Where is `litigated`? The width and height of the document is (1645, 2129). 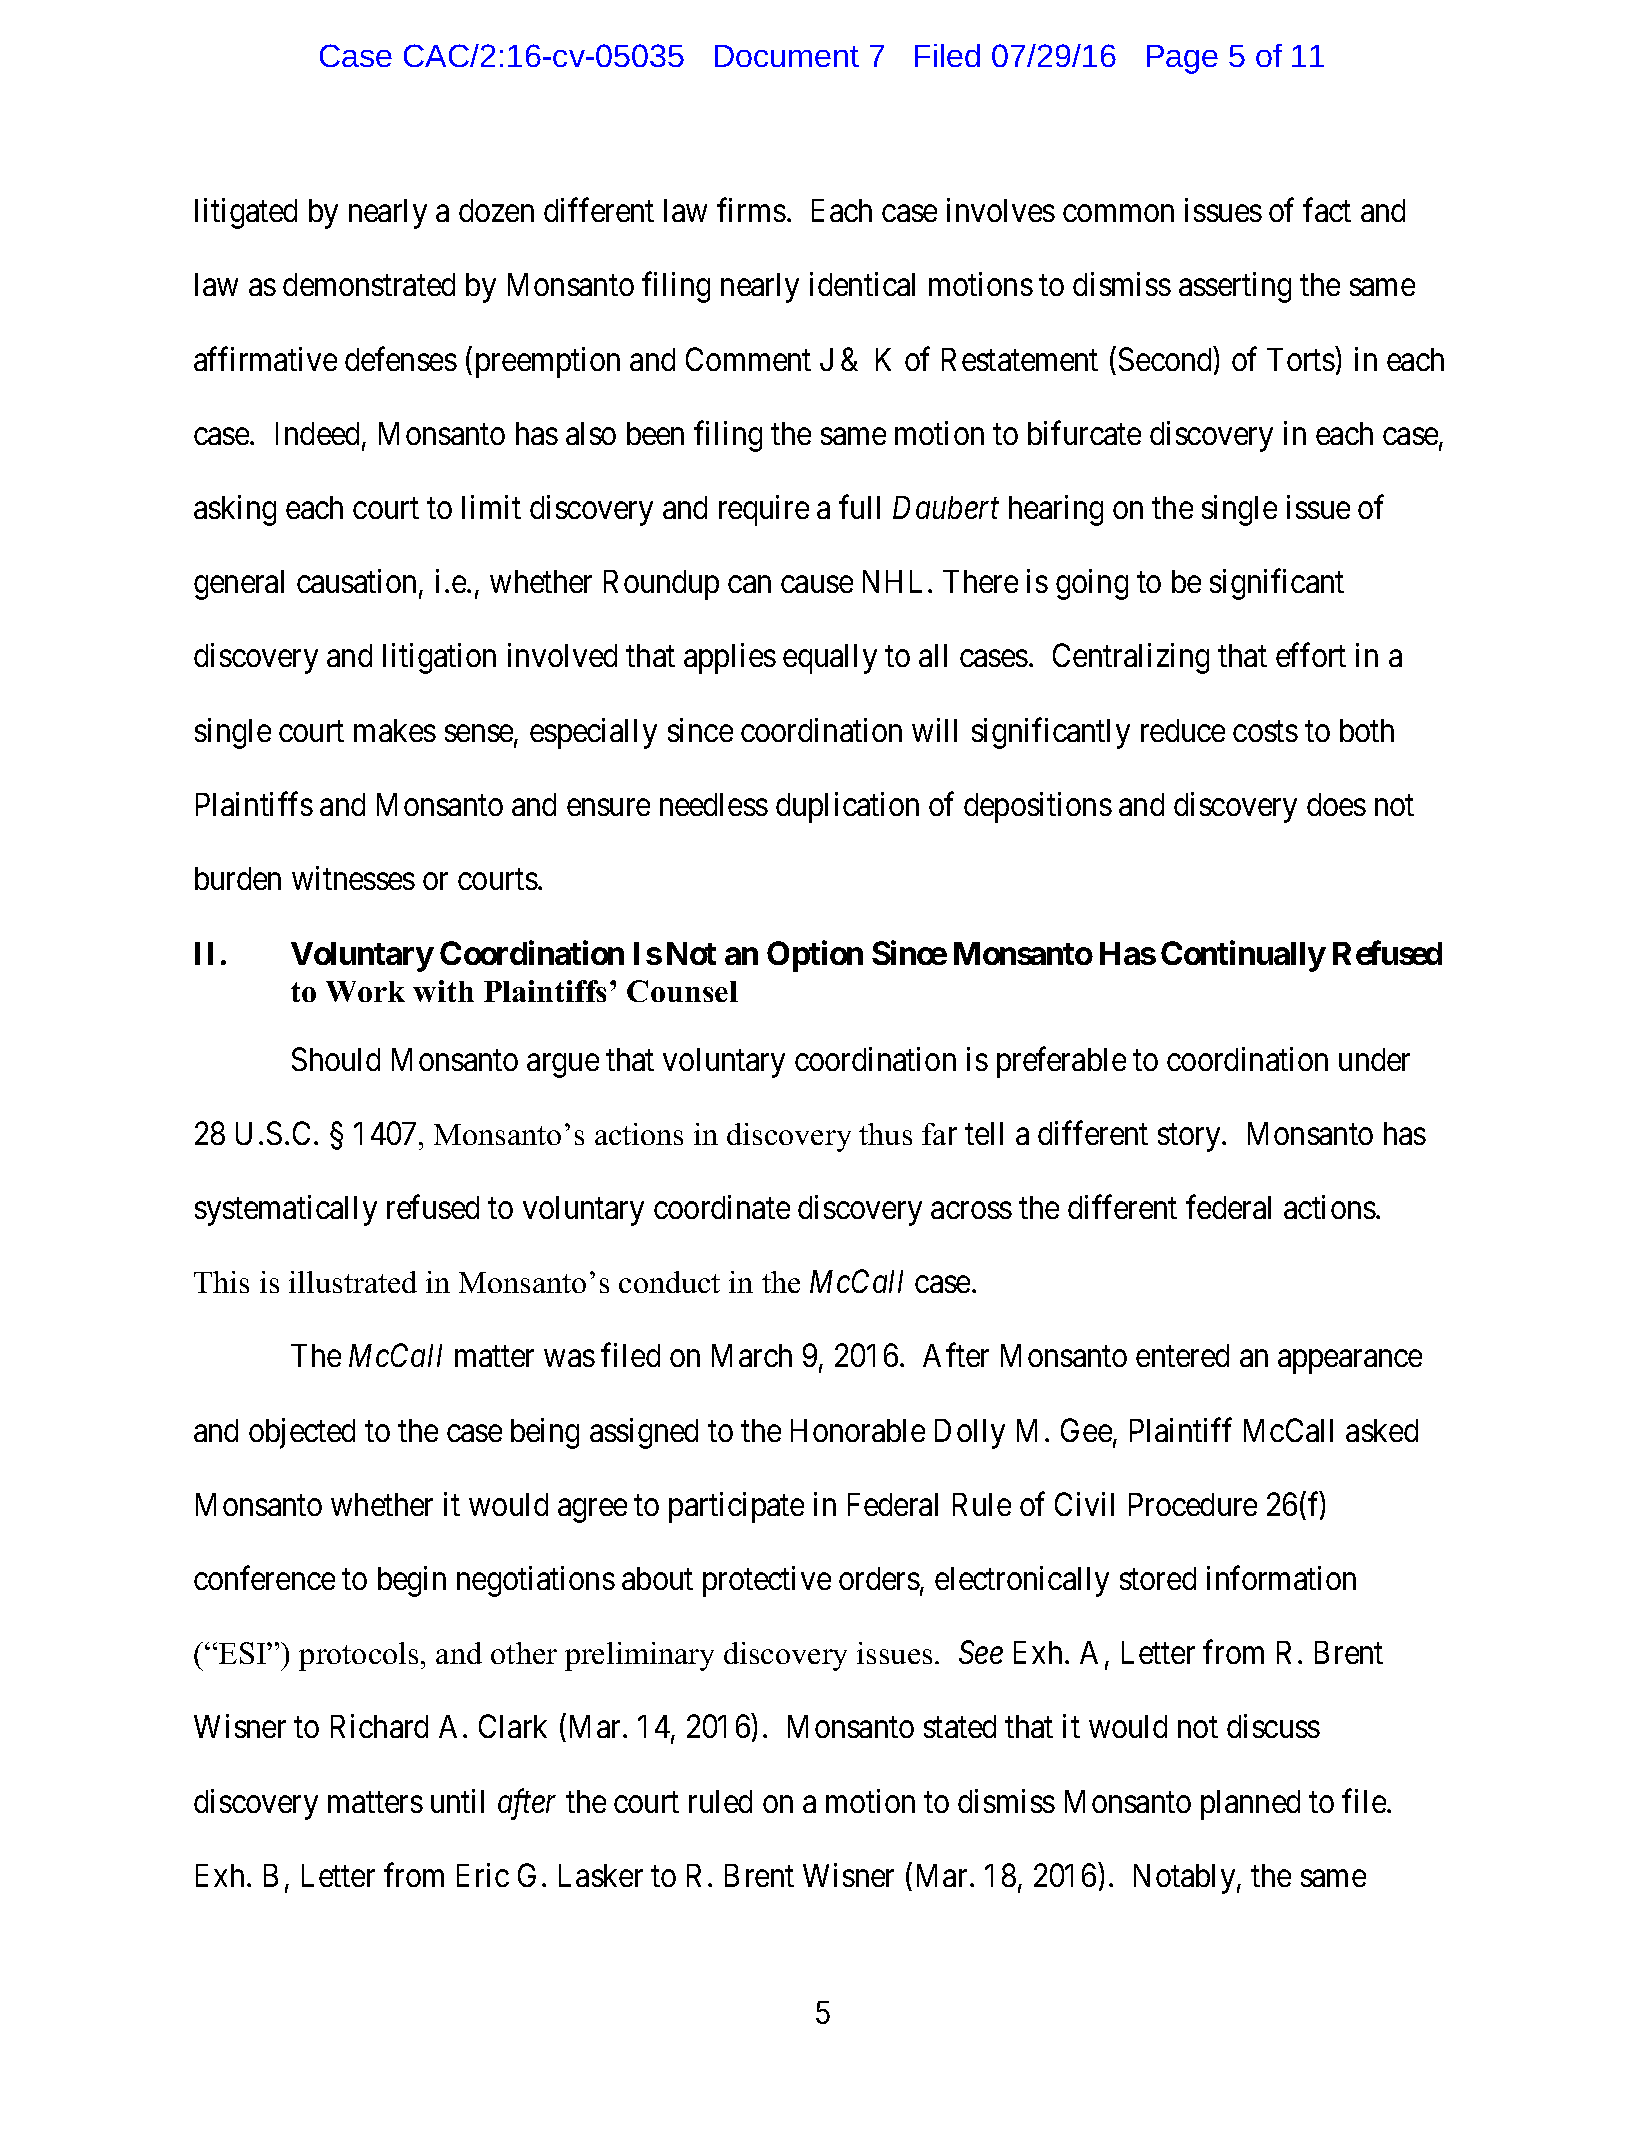 litigated is located at coordinates (246, 213).
